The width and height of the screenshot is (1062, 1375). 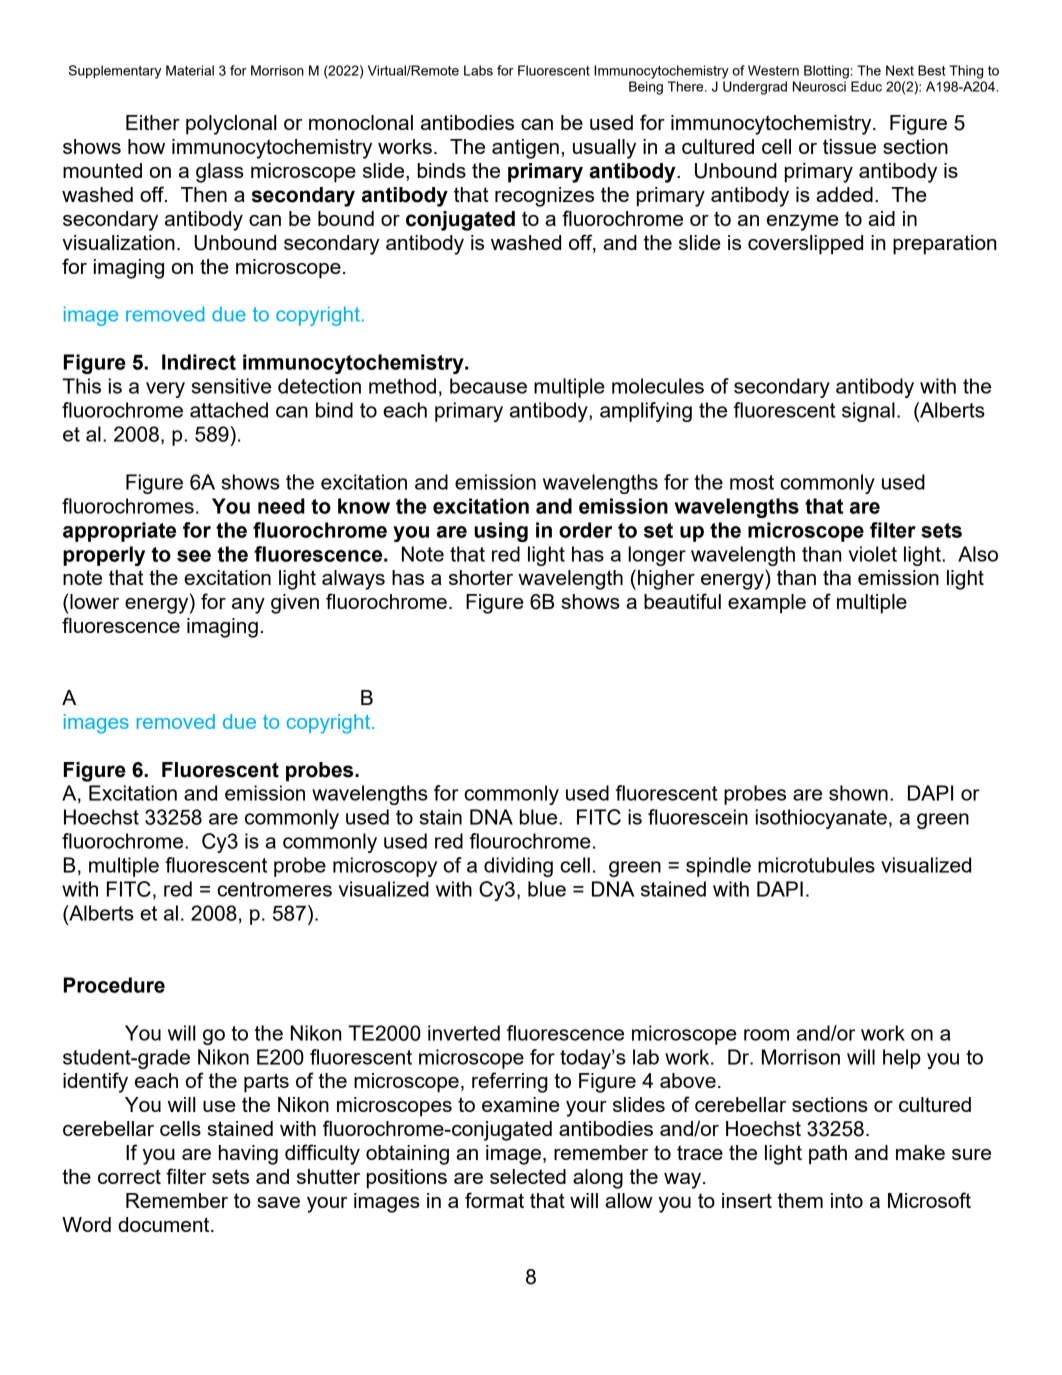 I want to click on signal, so click(x=868, y=412).
